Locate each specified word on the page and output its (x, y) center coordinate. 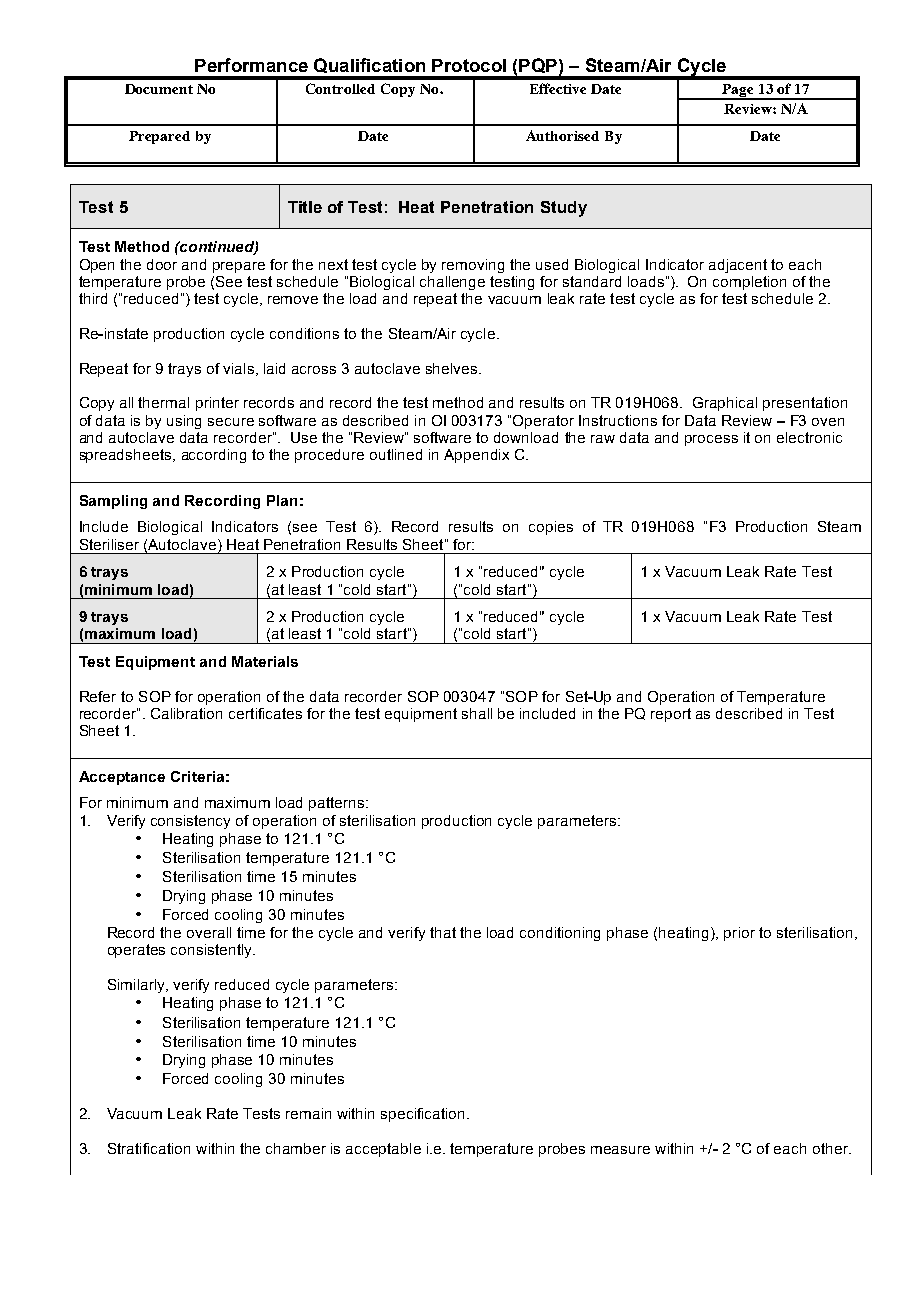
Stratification (149, 1148)
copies (551, 528)
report (671, 715)
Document (159, 89)
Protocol (469, 65)
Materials (265, 661)
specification (424, 1115)
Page (738, 92)
